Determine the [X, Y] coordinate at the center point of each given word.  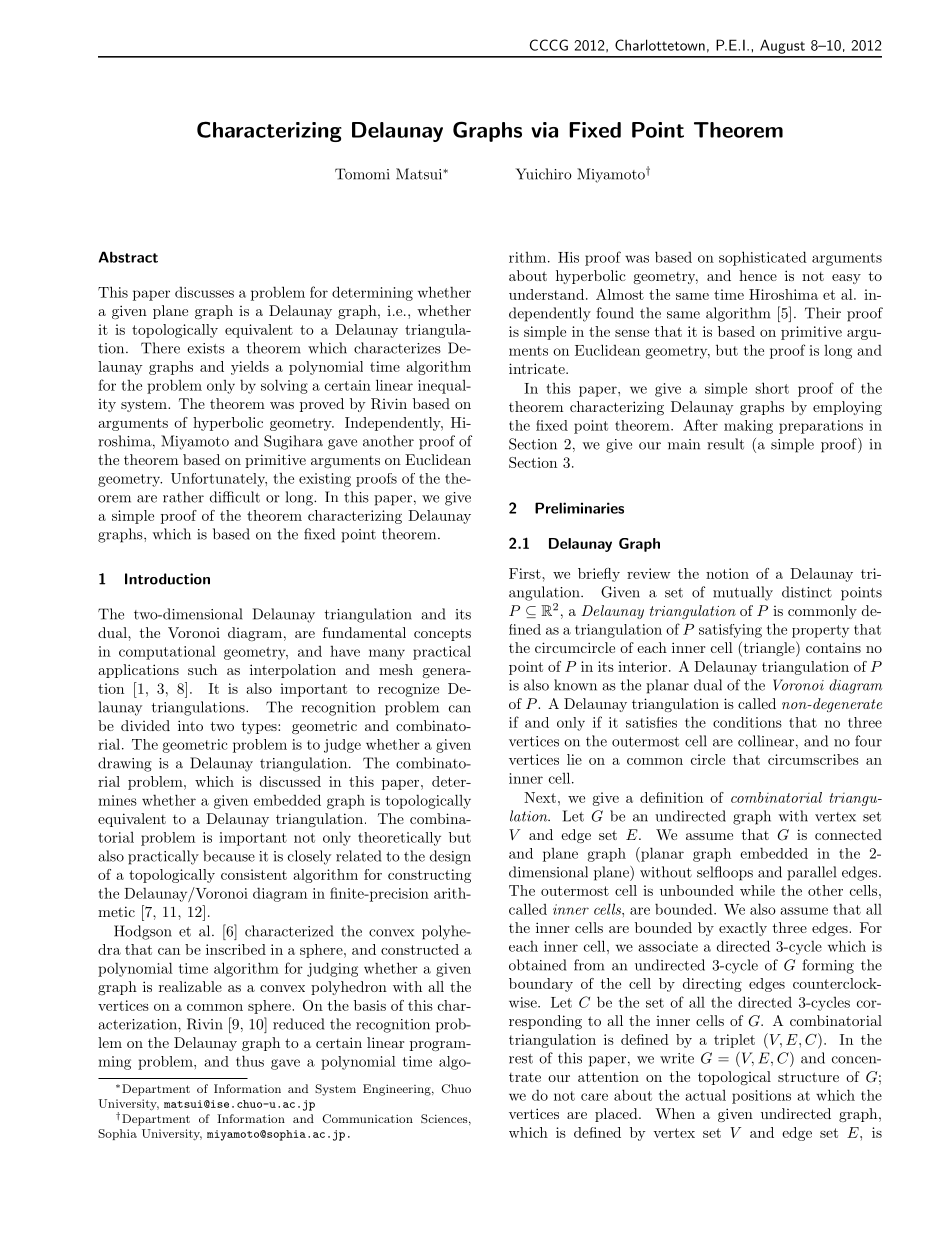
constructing [429, 876]
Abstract [128, 257]
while [757, 890]
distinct [807, 592]
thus [250, 1061]
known [575, 685]
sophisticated [763, 258]
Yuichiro [543, 174]
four [868, 741]
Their [823, 313]
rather [183, 497]
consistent [254, 874]
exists [206, 348]
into [190, 725]
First [526, 573]
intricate [538, 368]
